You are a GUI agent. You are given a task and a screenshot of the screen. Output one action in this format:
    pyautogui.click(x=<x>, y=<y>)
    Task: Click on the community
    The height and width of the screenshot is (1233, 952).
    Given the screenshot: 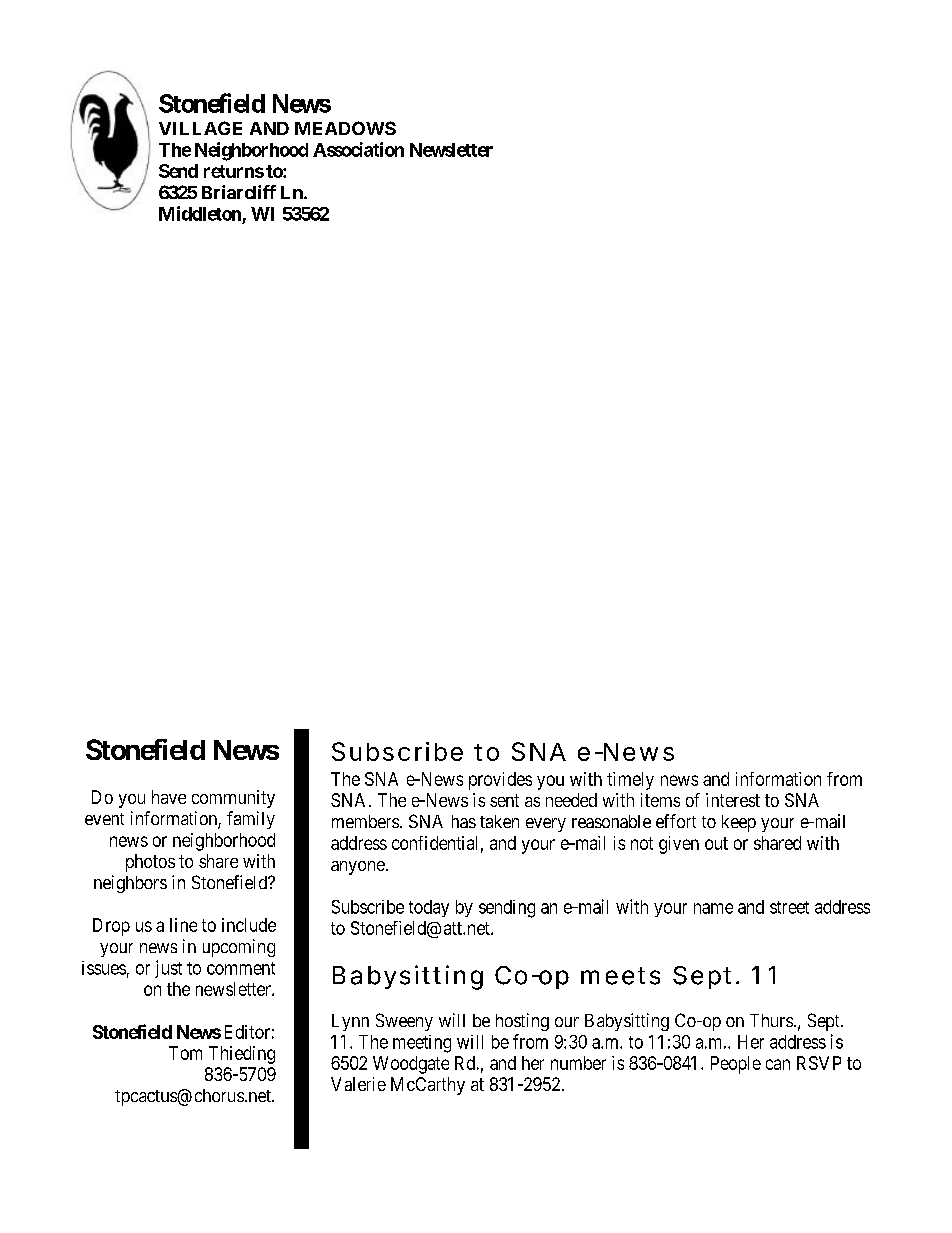 What is the action you would take?
    pyautogui.click(x=233, y=799)
